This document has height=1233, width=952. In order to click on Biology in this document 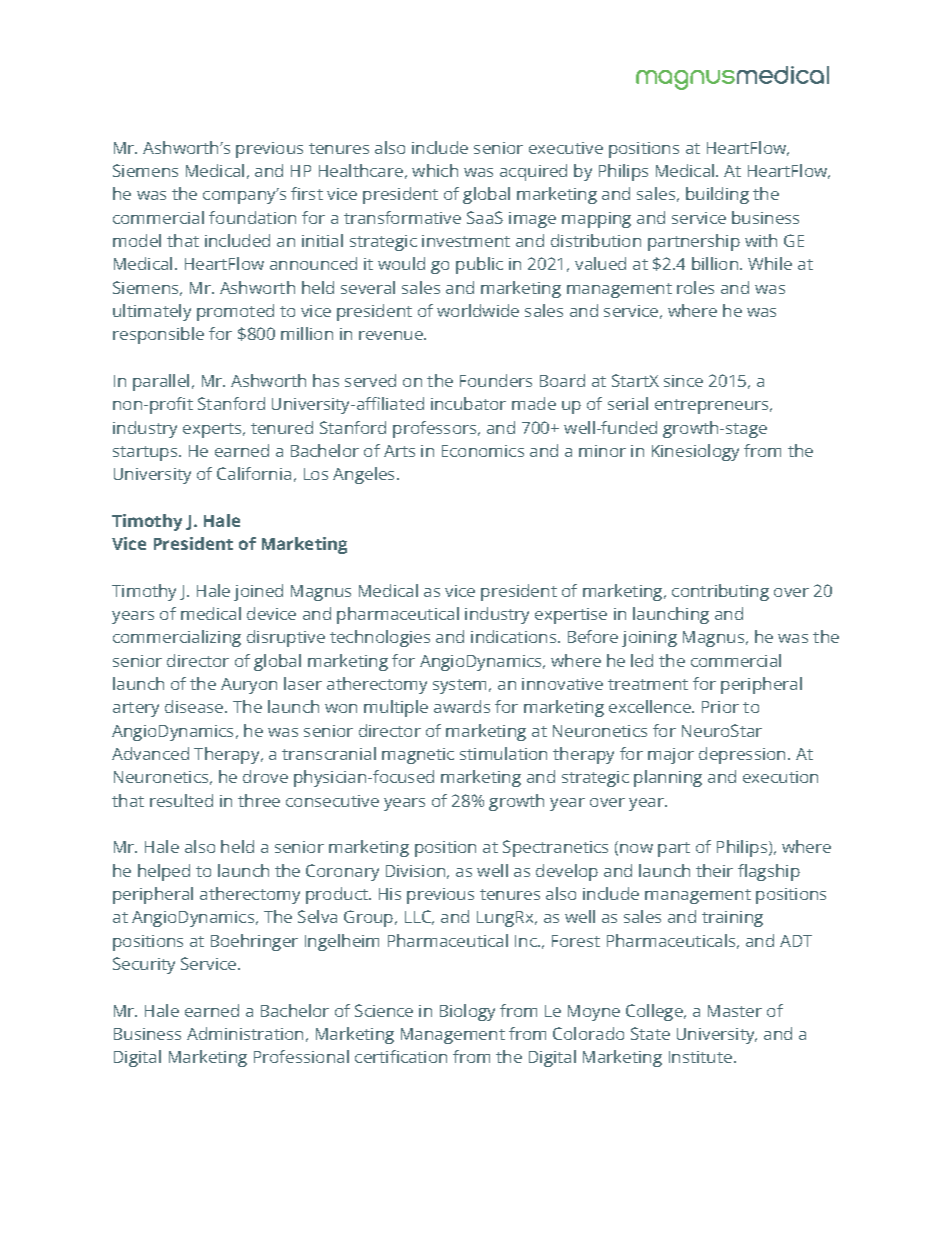, I will do `click(467, 1012)`.
